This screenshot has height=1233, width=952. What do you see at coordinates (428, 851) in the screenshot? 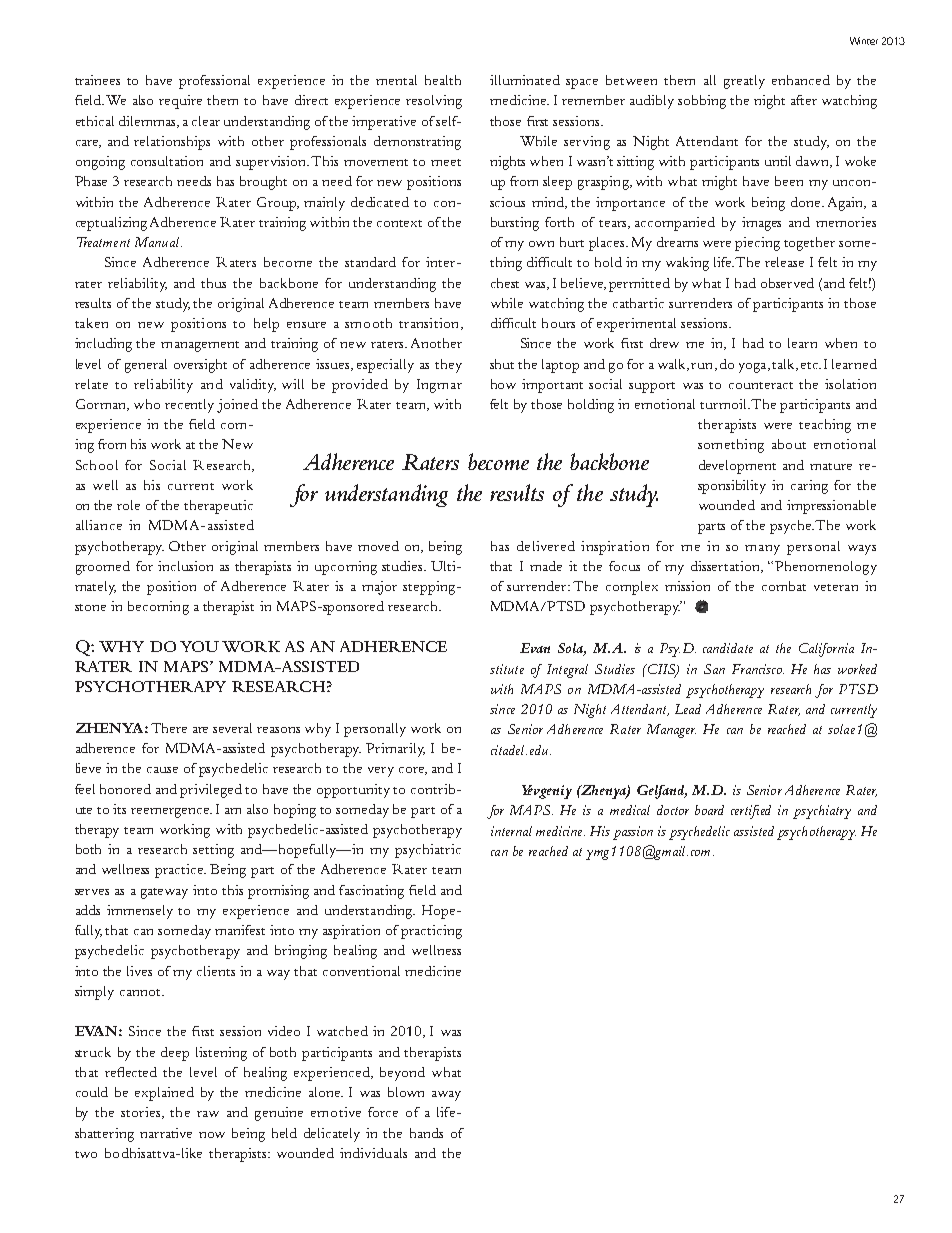
I see `psychiatric` at bounding box center [428, 851].
